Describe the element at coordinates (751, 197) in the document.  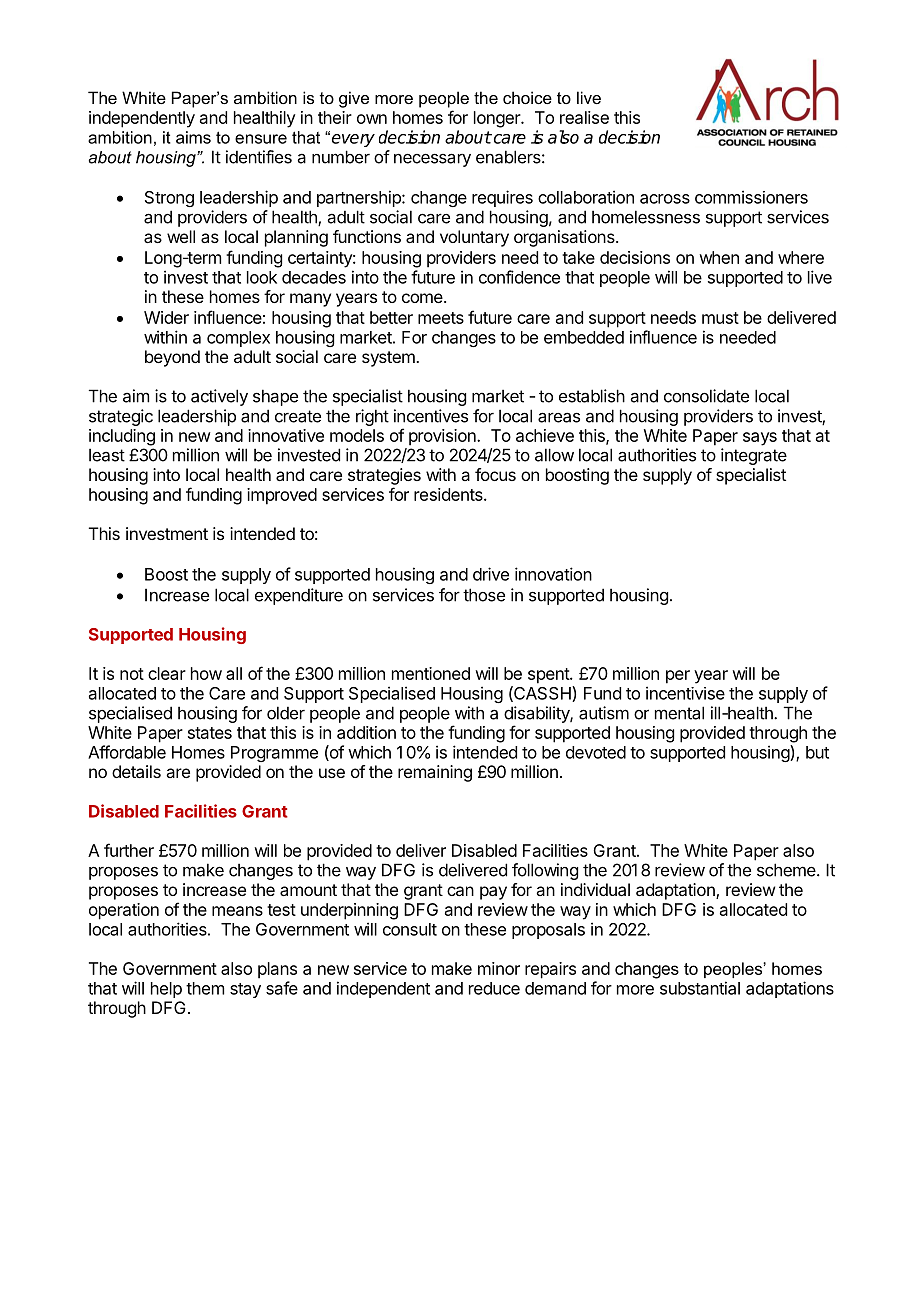
I see `commissioners` at that location.
